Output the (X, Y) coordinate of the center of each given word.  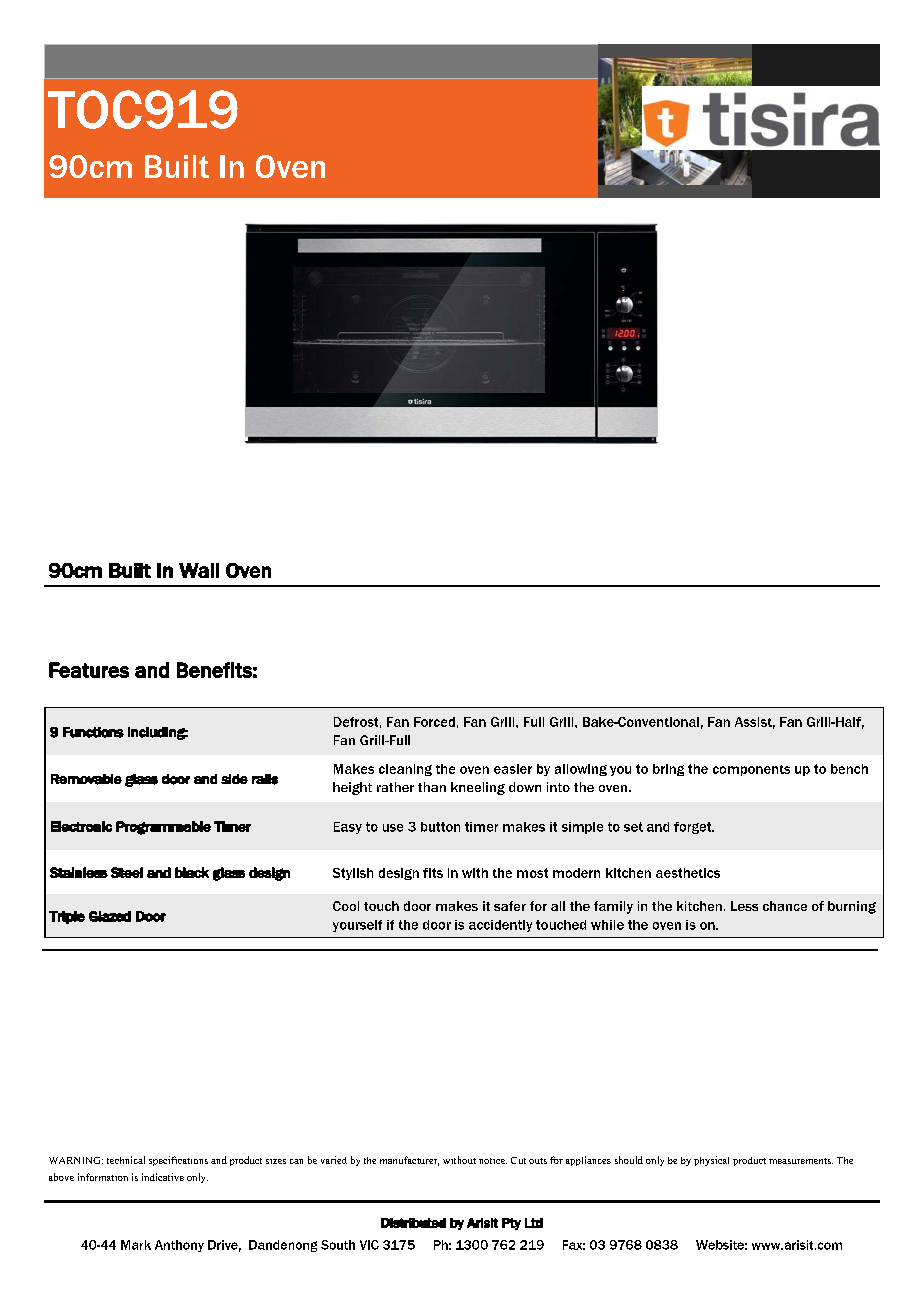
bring (668, 770)
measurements (801, 1161)
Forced (434, 722)
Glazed (110, 916)
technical (126, 1160)
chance (785, 906)
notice (493, 1161)
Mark (136, 1245)
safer (510, 906)
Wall (199, 570)
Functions (93, 732)
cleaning (405, 770)
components (751, 770)
